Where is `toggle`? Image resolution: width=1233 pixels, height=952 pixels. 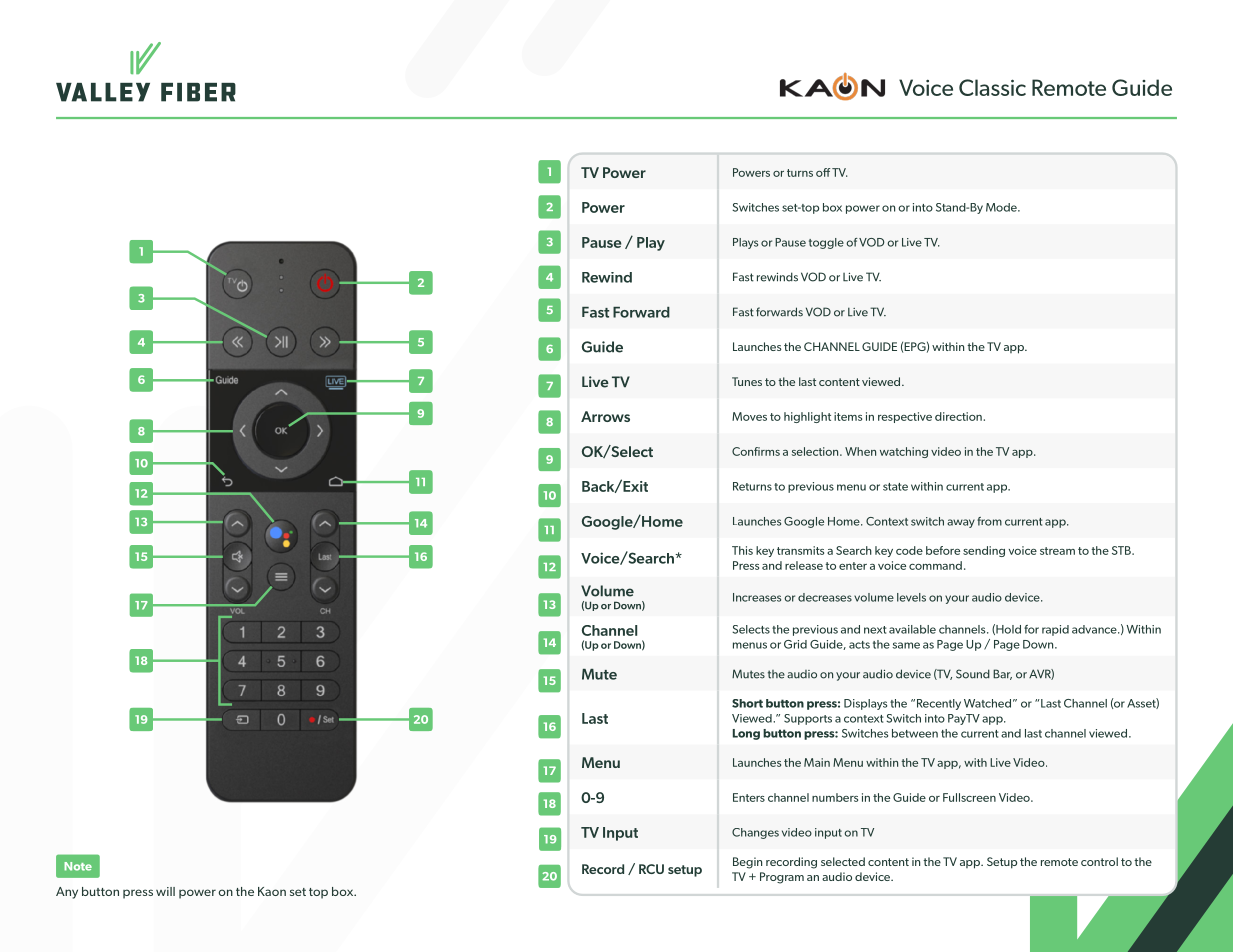 toggle is located at coordinates (826, 243).
